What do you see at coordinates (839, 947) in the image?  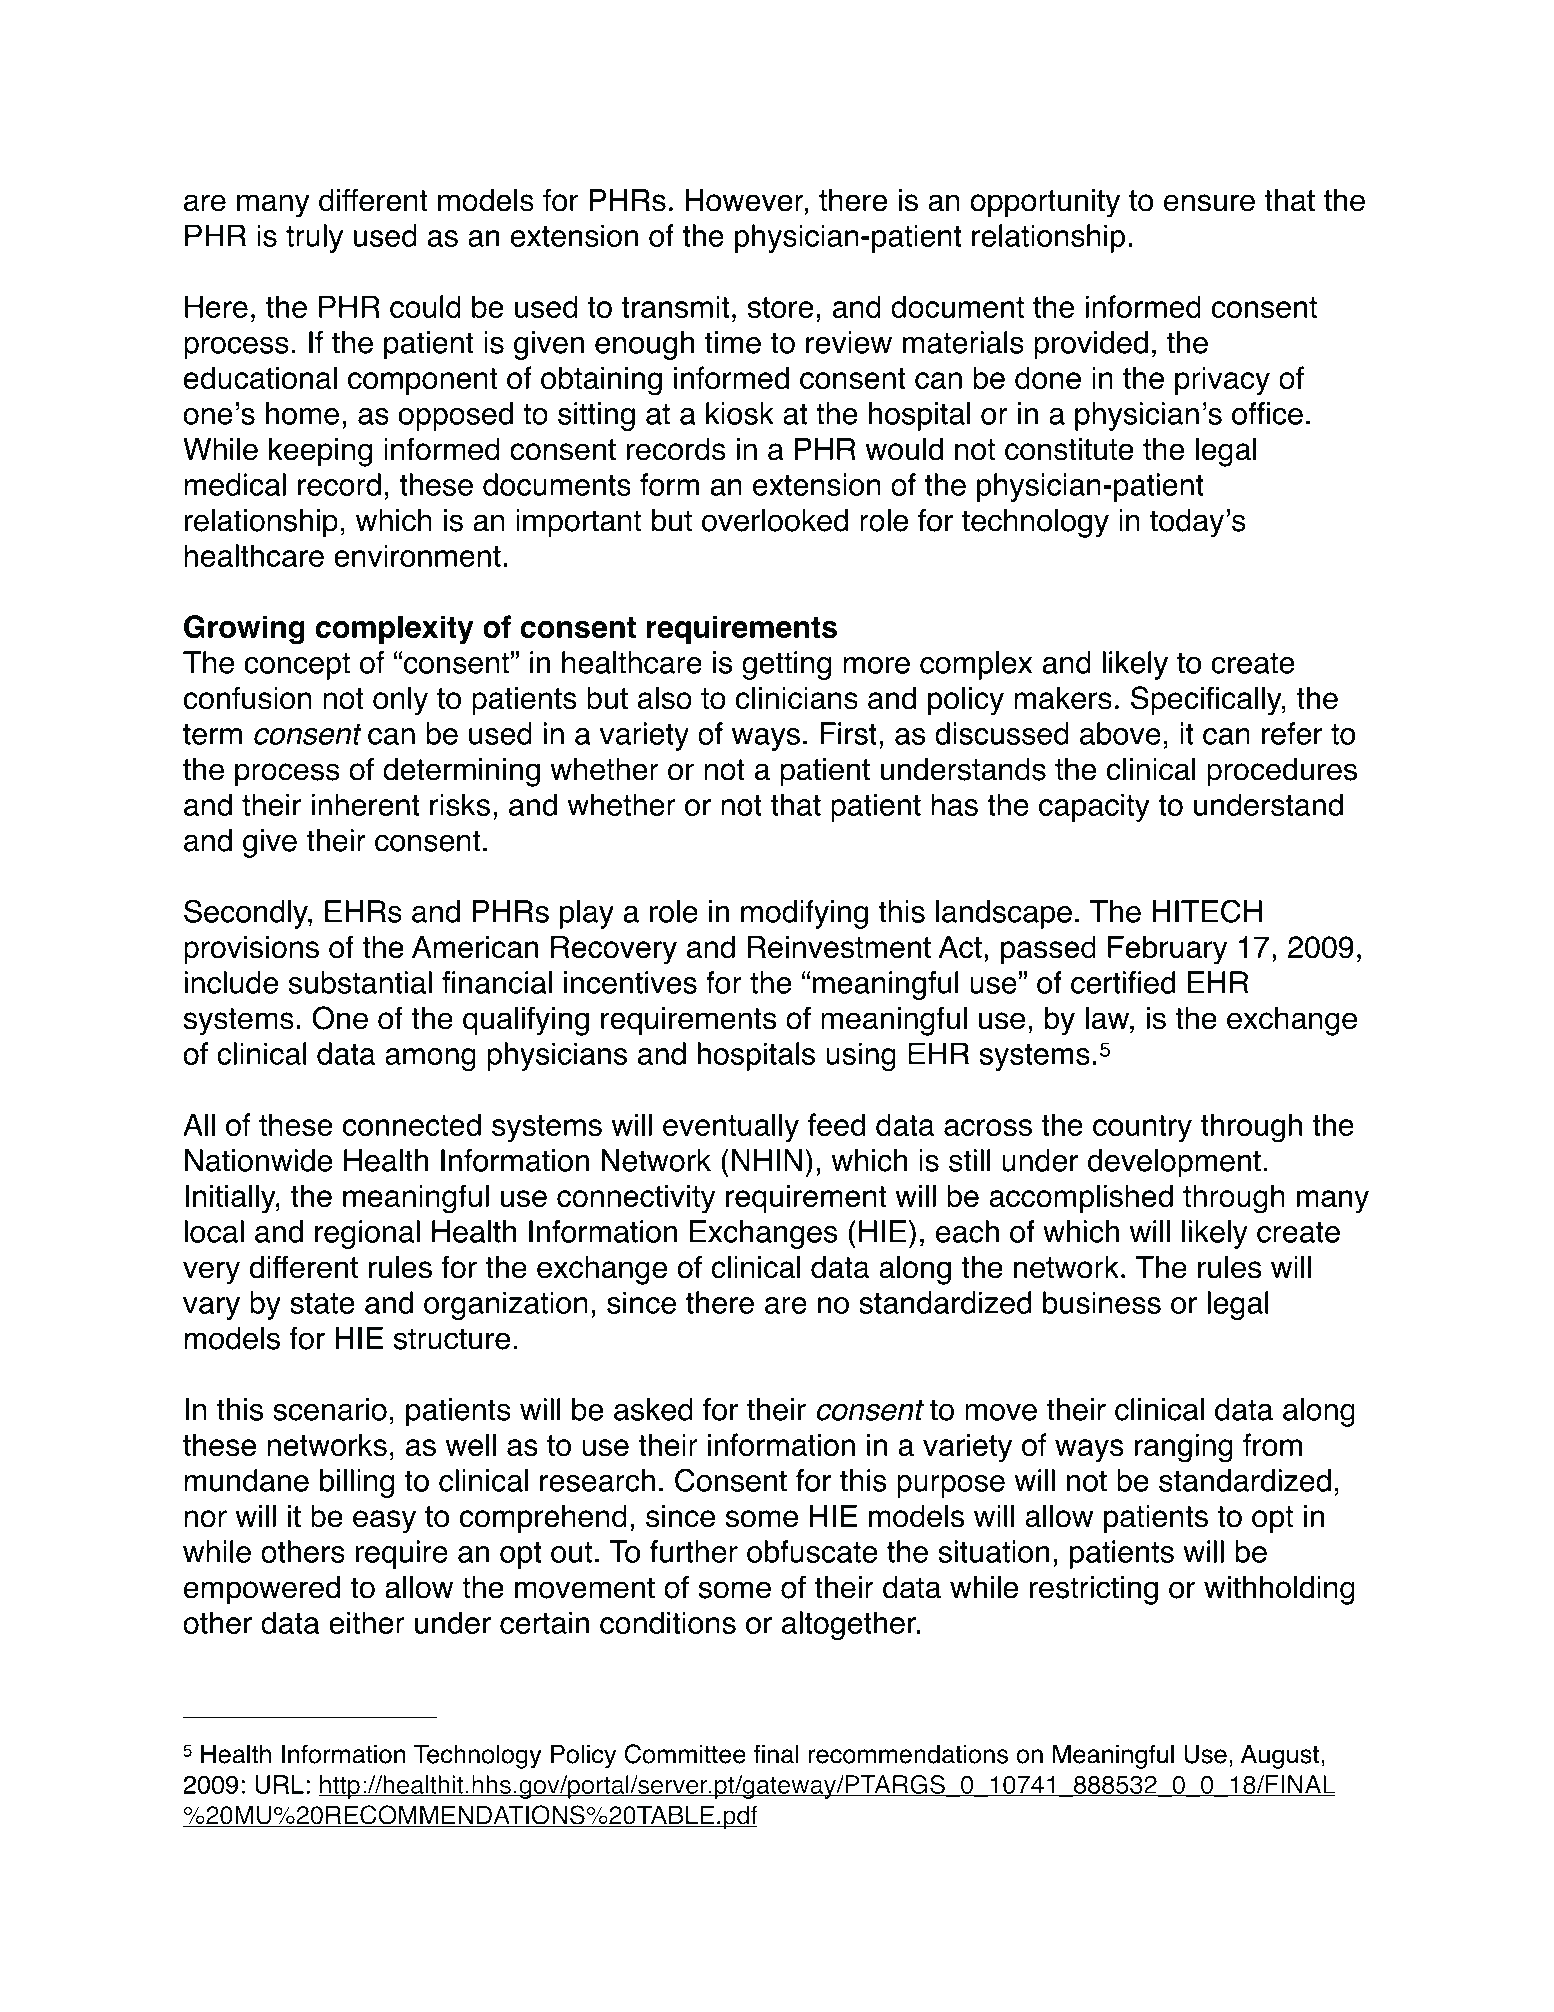 I see `Reinvestment` at bounding box center [839, 947].
